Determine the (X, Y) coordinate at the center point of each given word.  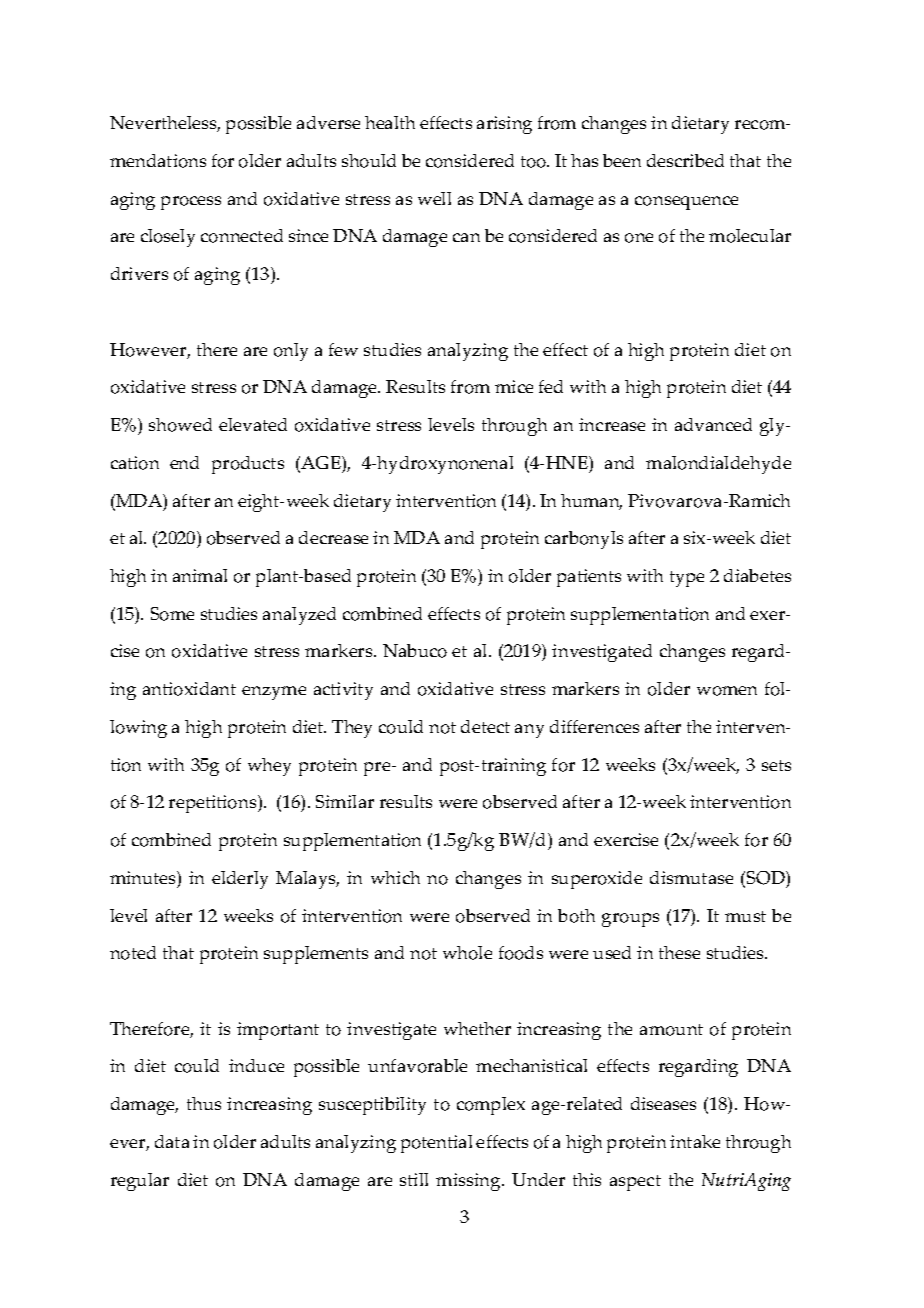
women (727, 691)
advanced (713, 424)
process (191, 203)
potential (436, 1144)
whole (467, 953)
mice (514, 386)
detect (485, 726)
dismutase (691, 877)
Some (172, 614)
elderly (240, 880)
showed (180, 425)
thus (204, 1103)
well (434, 198)
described (685, 160)
